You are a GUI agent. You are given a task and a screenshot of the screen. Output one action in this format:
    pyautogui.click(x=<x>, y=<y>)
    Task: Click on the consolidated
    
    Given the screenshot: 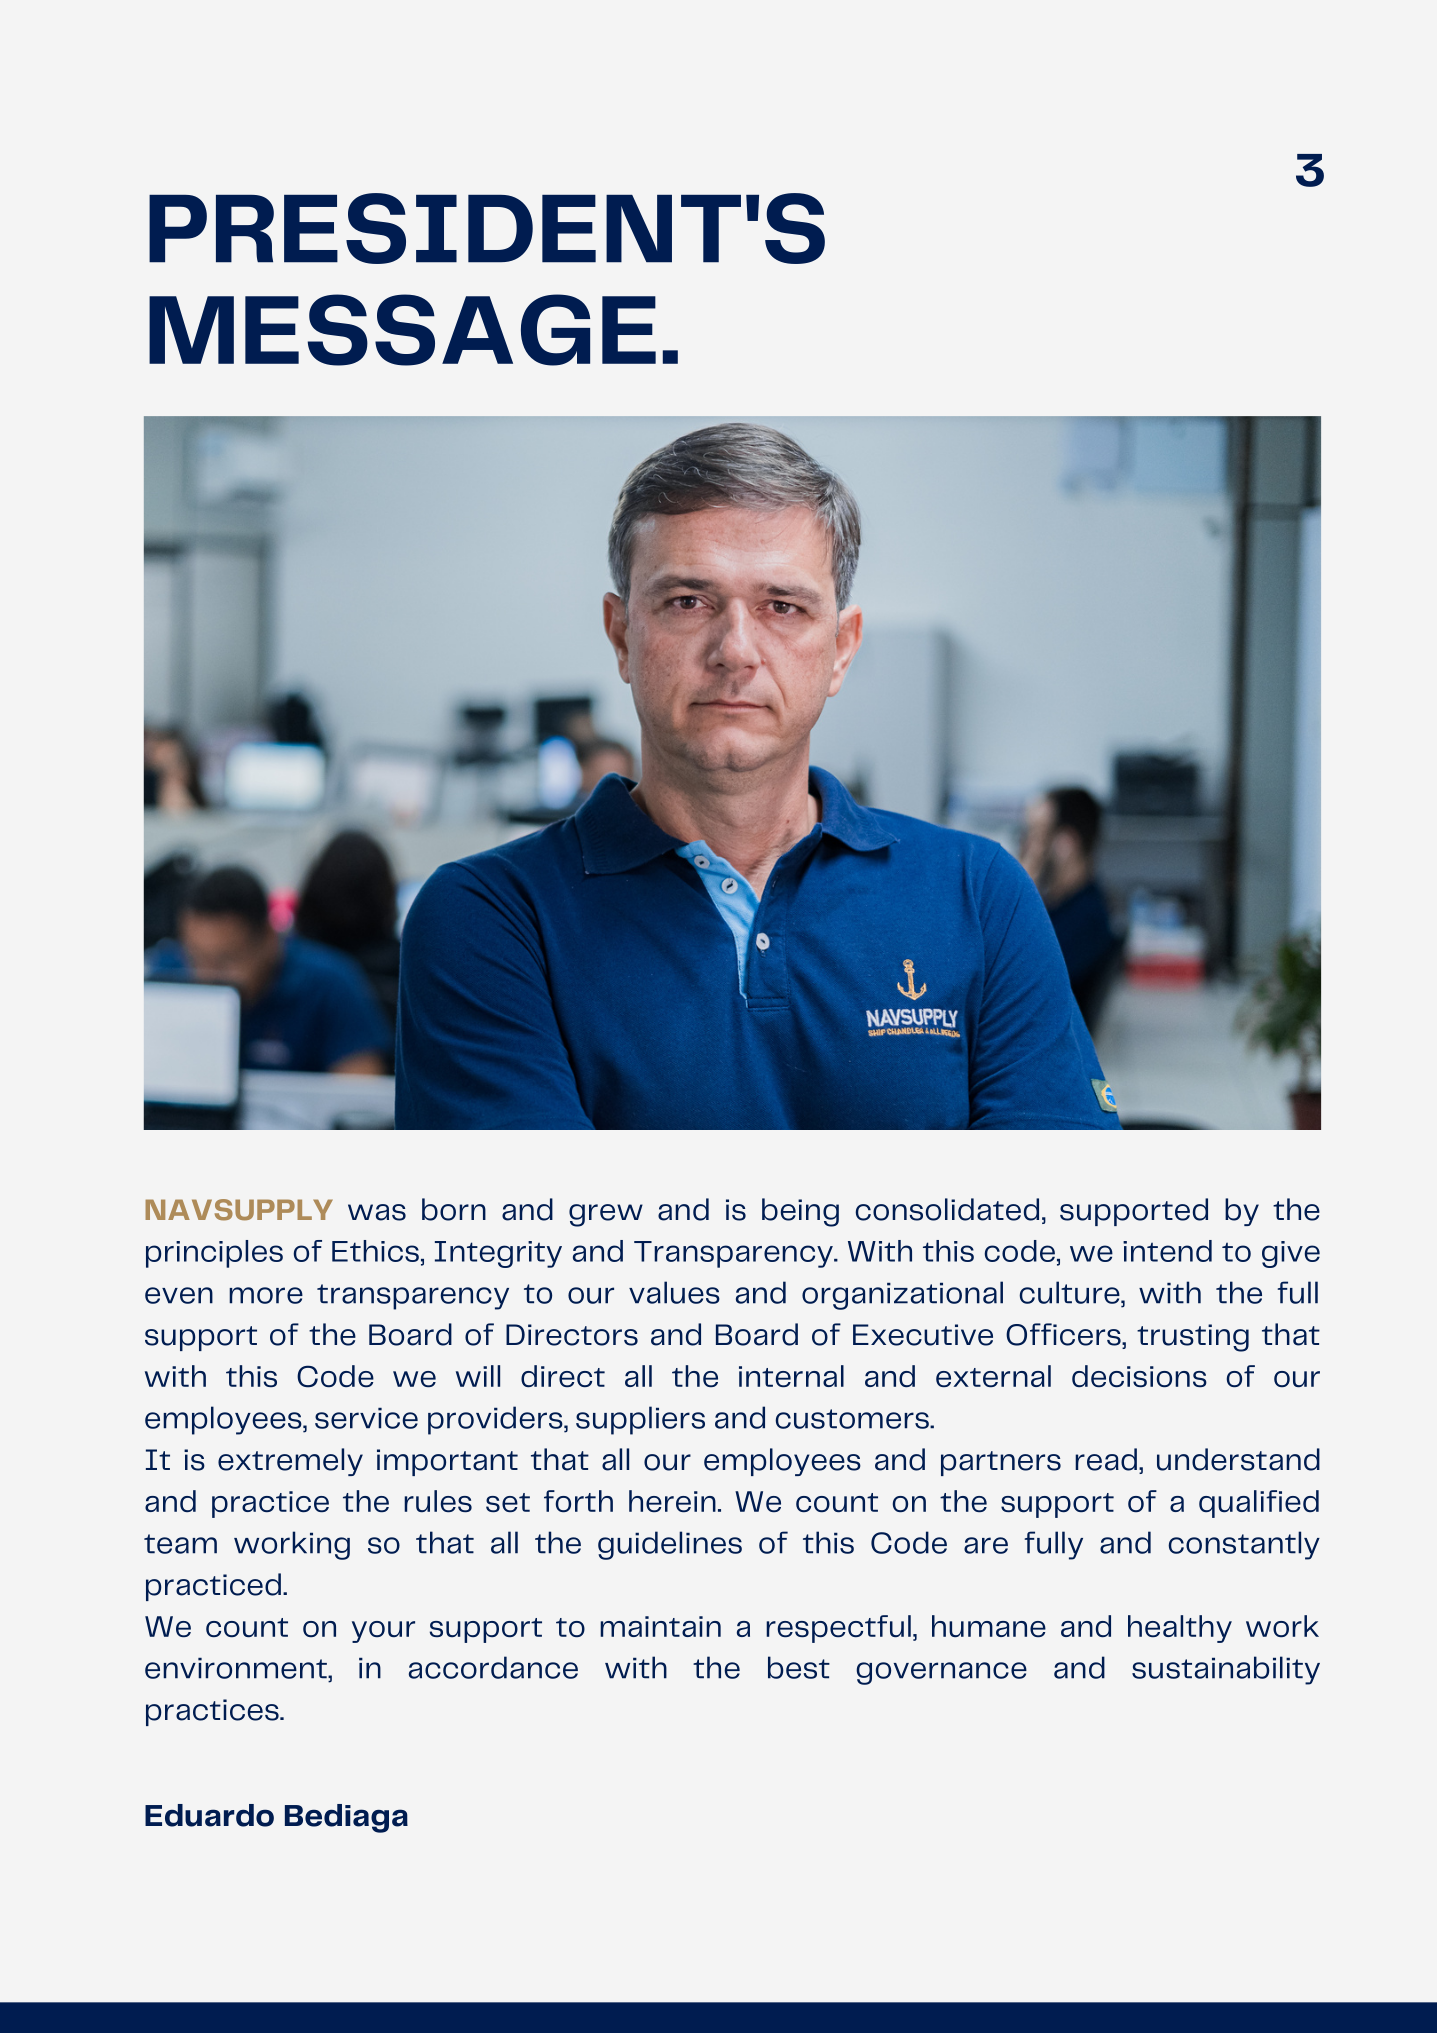 What is the action you would take?
    pyautogui.click(x=947, y=1209)
